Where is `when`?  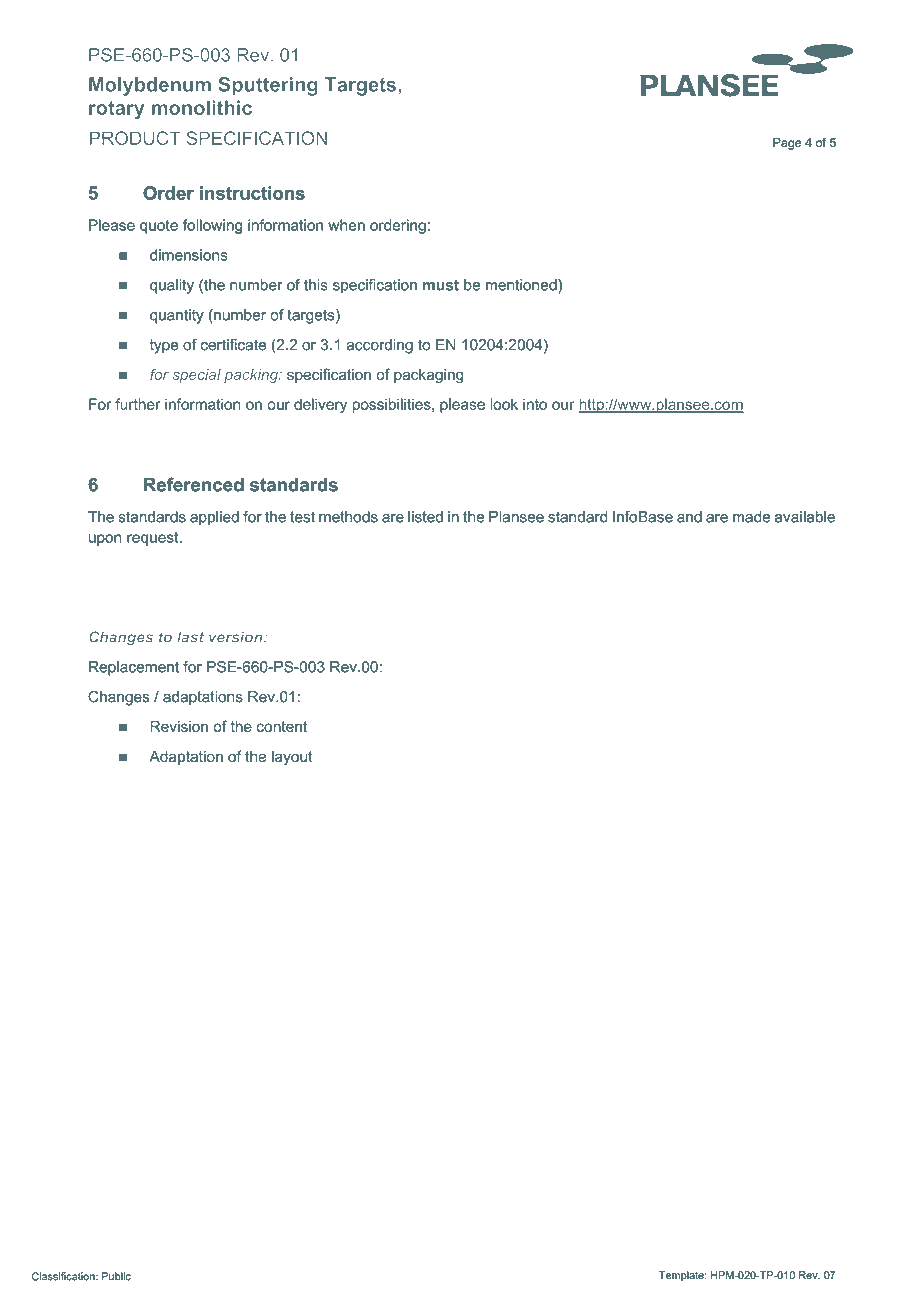 when is located at coordinates (346, 225).
